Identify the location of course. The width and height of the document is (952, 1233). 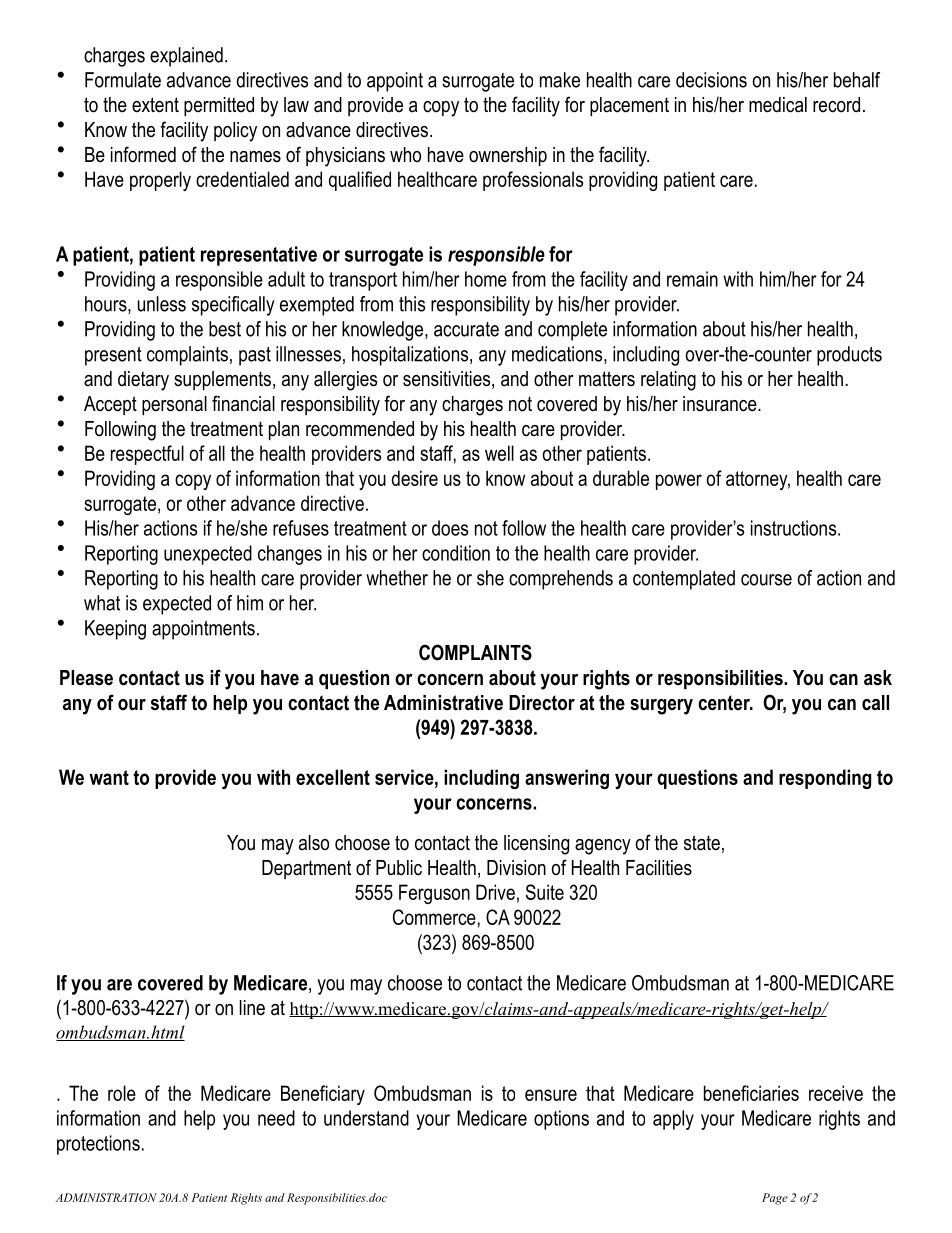
(766, 580).
